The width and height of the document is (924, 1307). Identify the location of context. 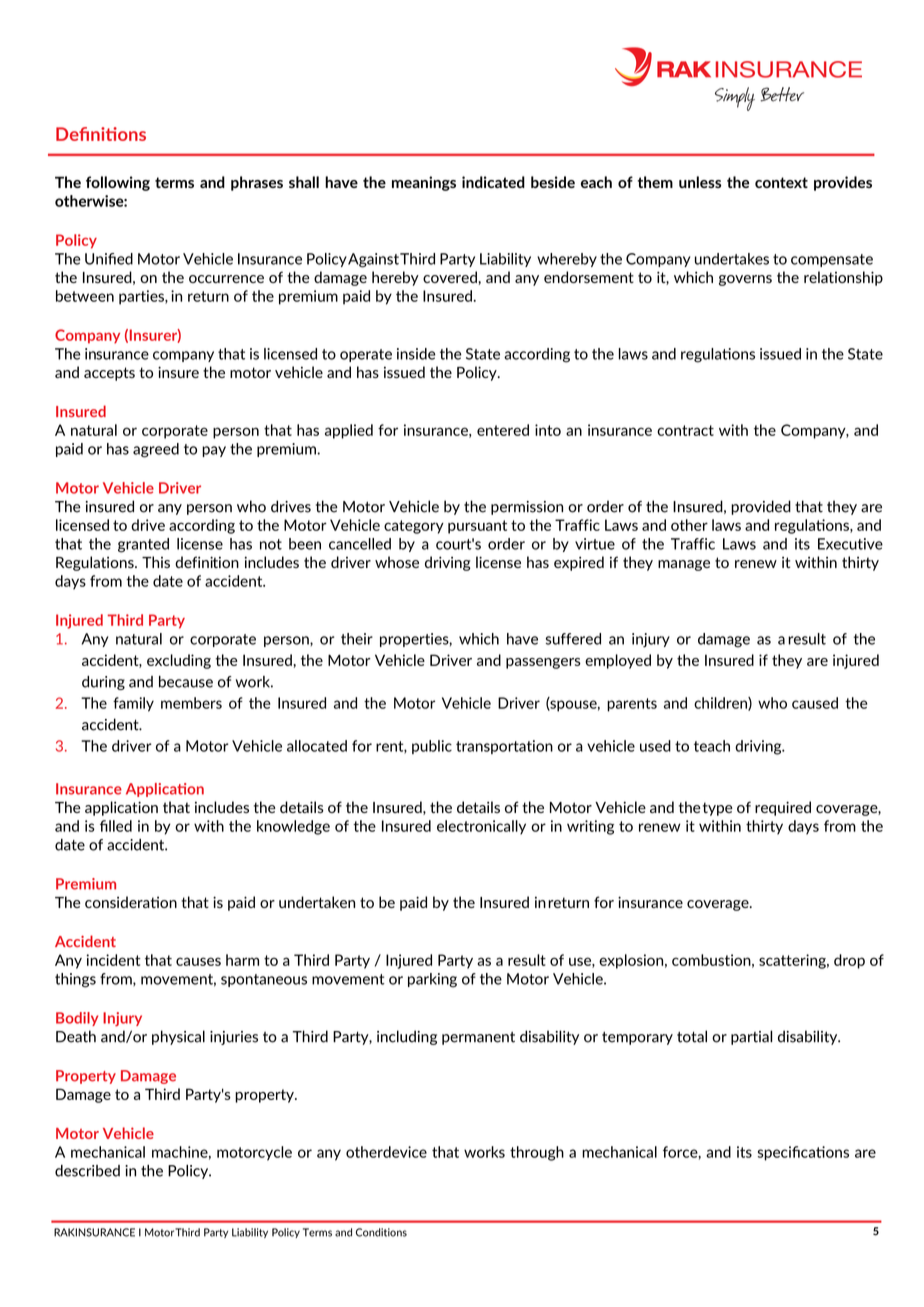
(781, 182).
